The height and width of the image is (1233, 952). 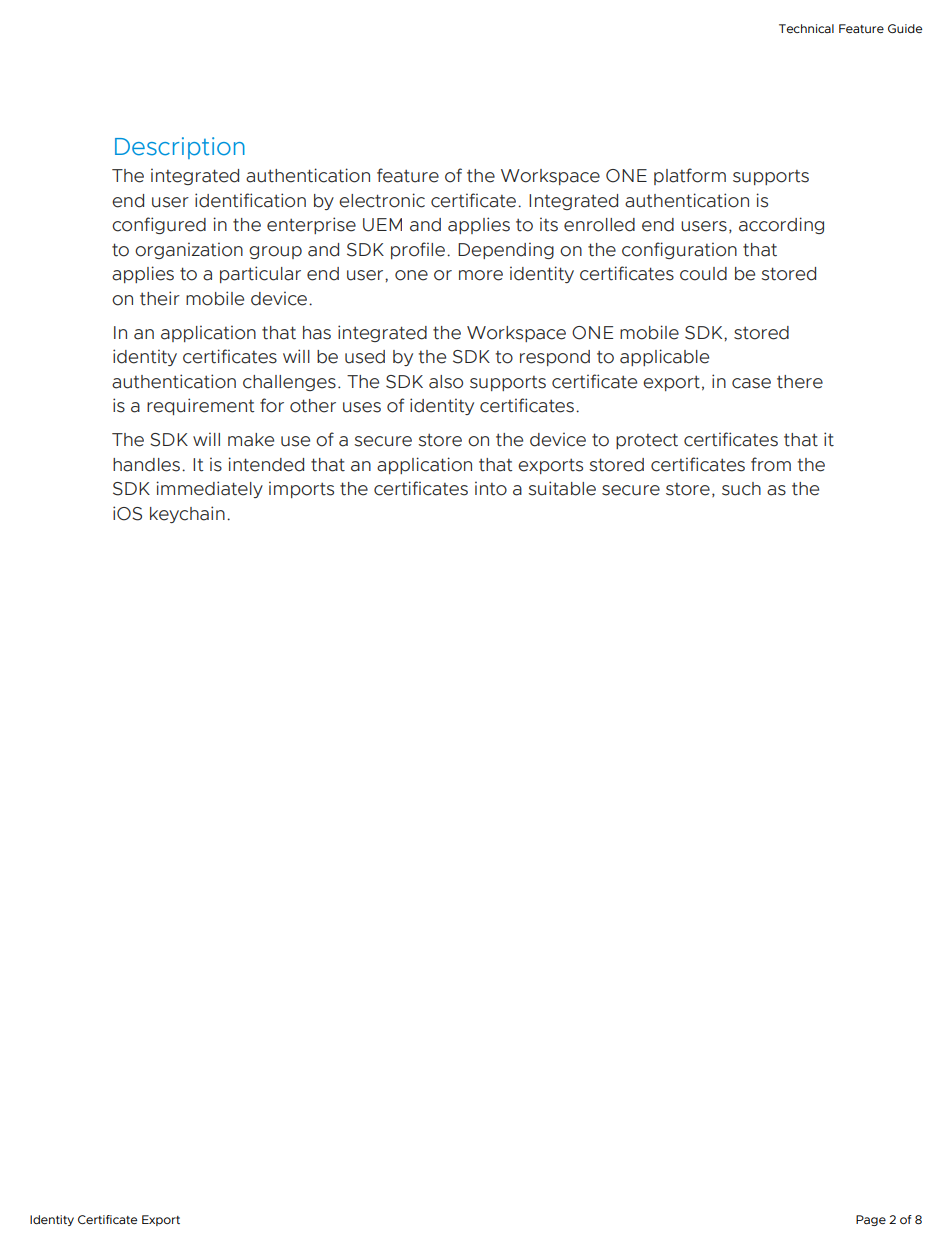 What do you see at coordinates (180, 148) in the image?
I see `Description` at bounding box center [180, 148].
